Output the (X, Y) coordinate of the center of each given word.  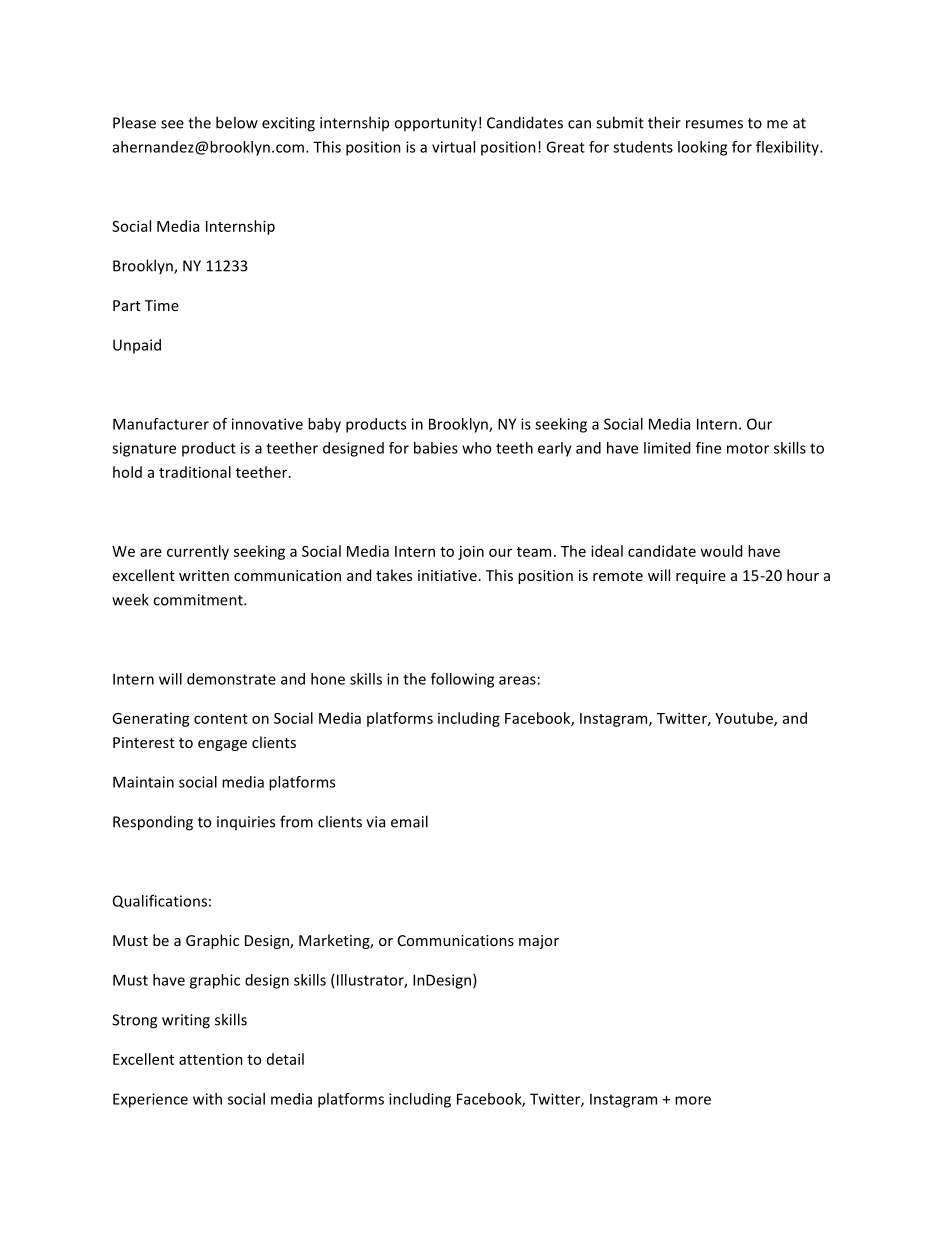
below (237, 122)
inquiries (246, 823)
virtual (453, 147)
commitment (199, 600)
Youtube (745, 719)
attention (211, 1059)
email (409, 821)
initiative (447, 575)
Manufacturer (161, 424)
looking (702, 148)
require (701, 577)
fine (708, 448)
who (476, 448)
